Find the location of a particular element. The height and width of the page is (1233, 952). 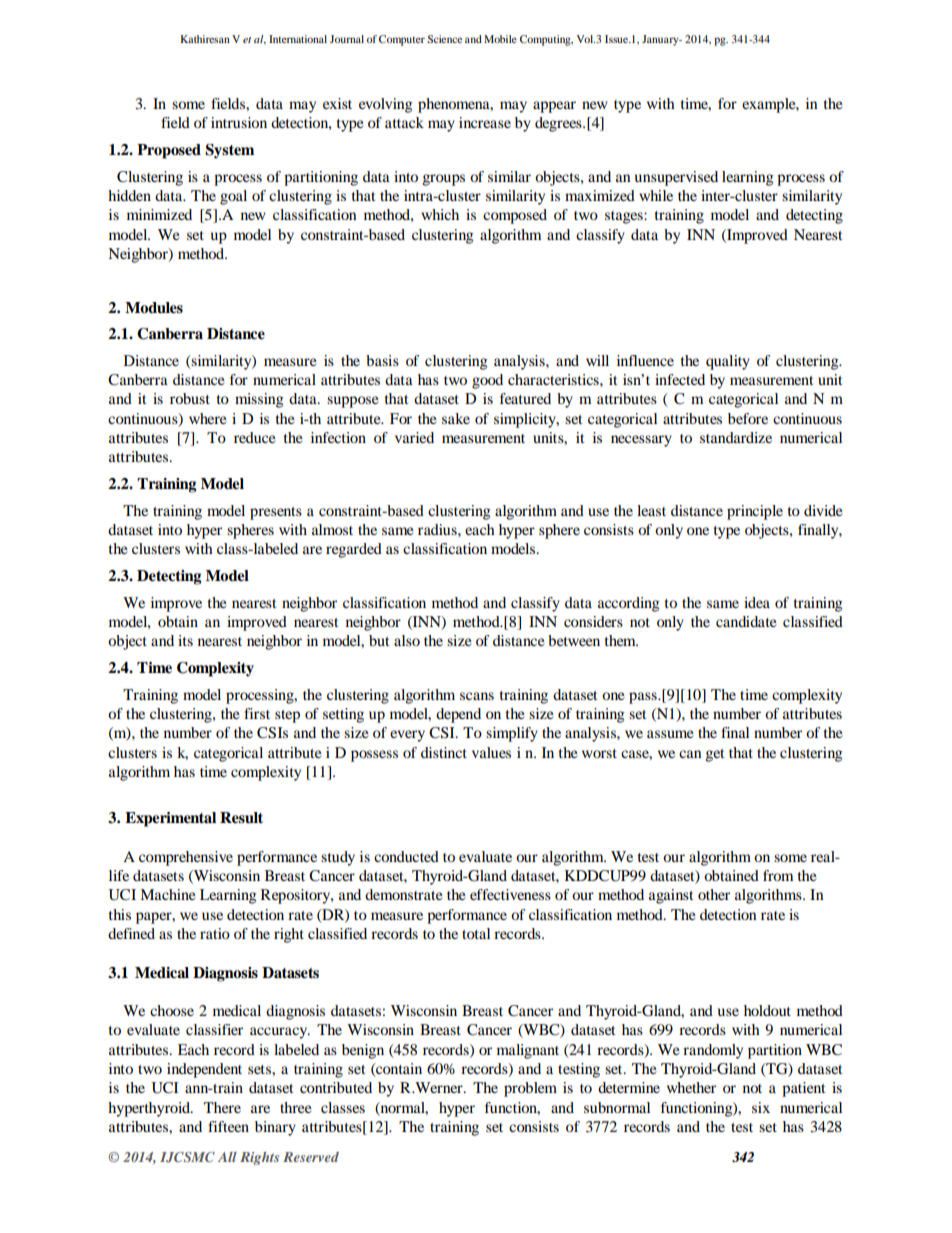

idea is located at coordinates (757, 602).
